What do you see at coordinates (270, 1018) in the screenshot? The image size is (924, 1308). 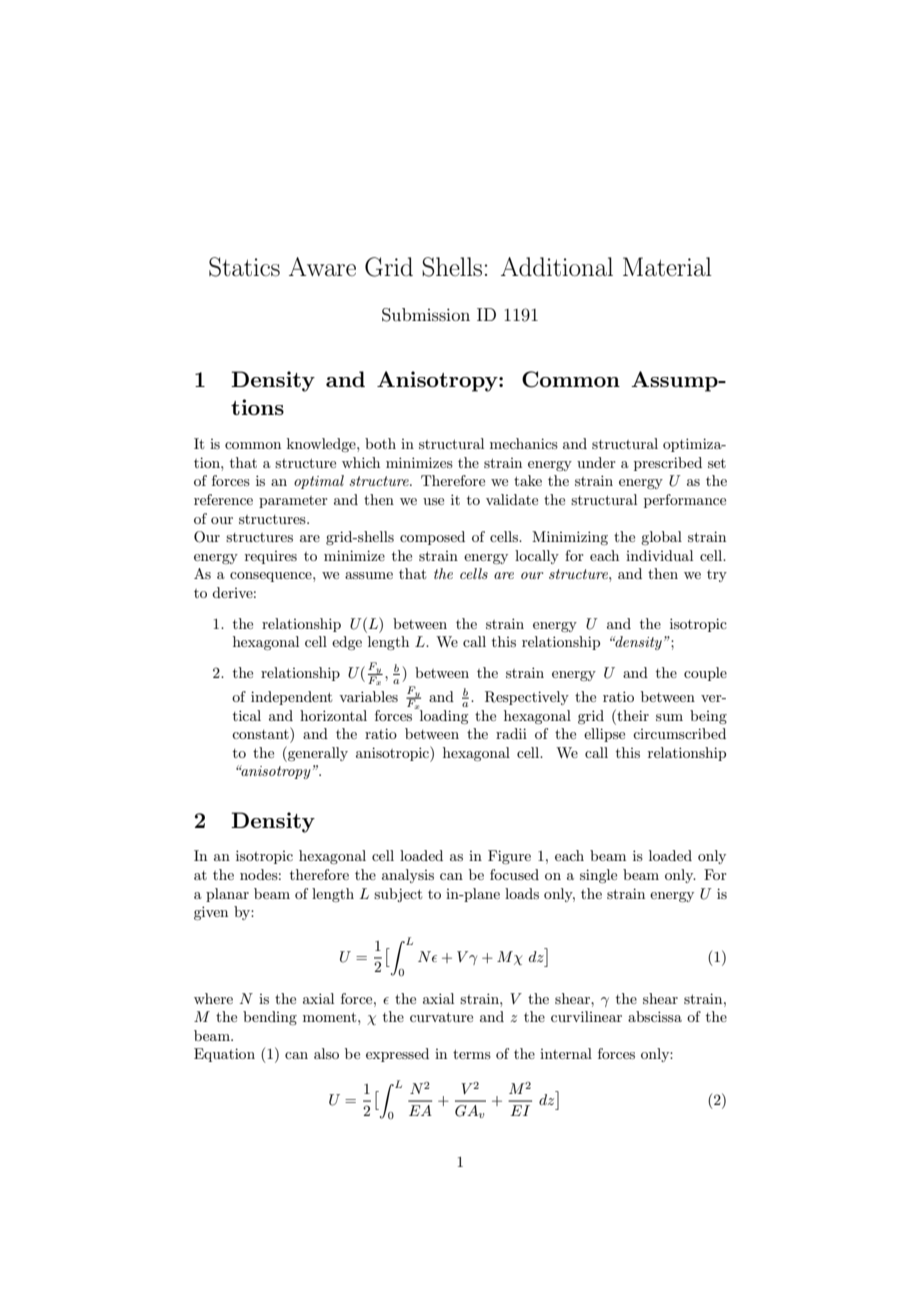 I see `bending` at bounding box center [270, 1018].
